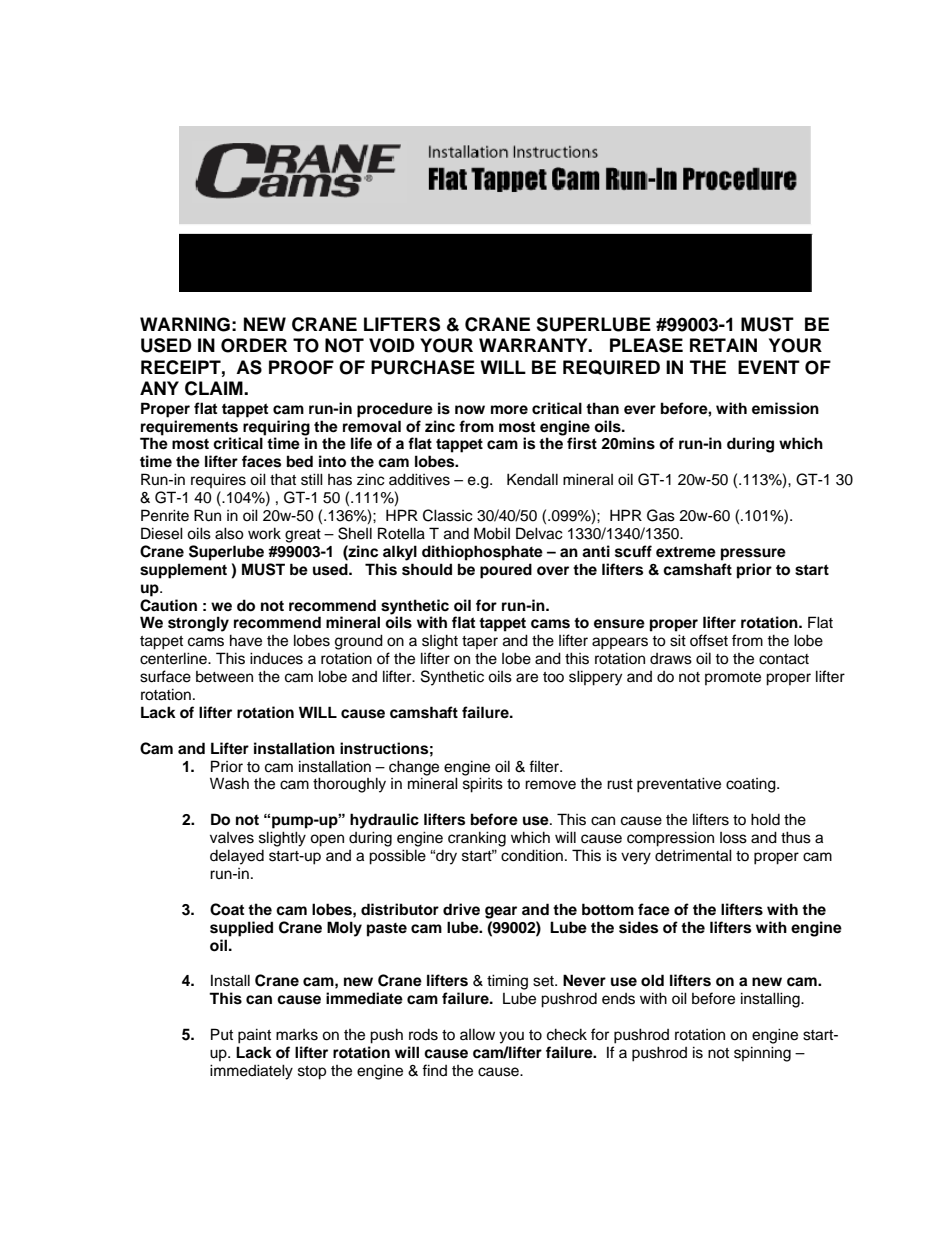 The height and width of the screenshot is (1233, 952). I want to click on promote, so click(733, 678).
